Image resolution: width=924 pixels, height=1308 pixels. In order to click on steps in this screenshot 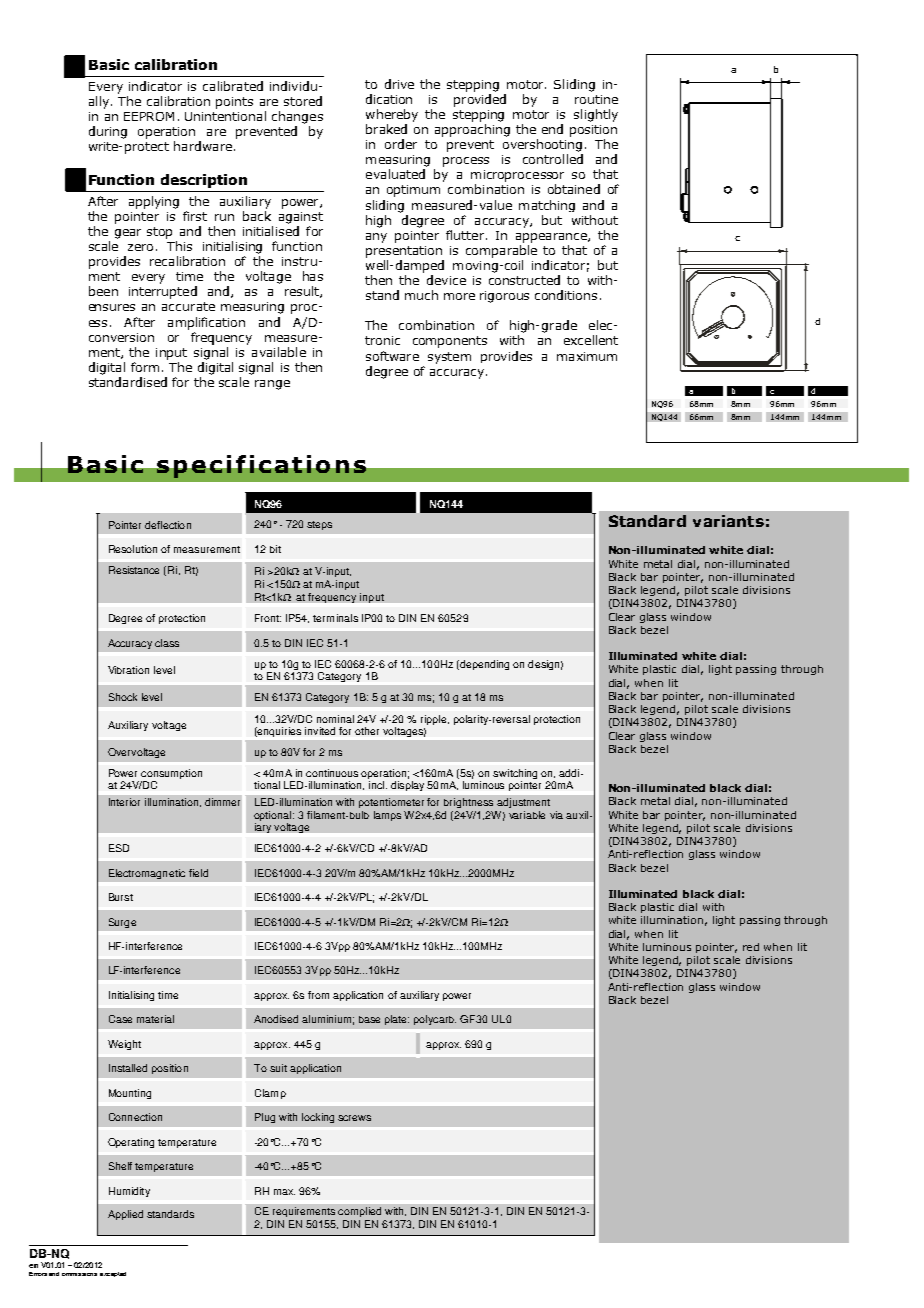, I will do `click(319, 525)`.
